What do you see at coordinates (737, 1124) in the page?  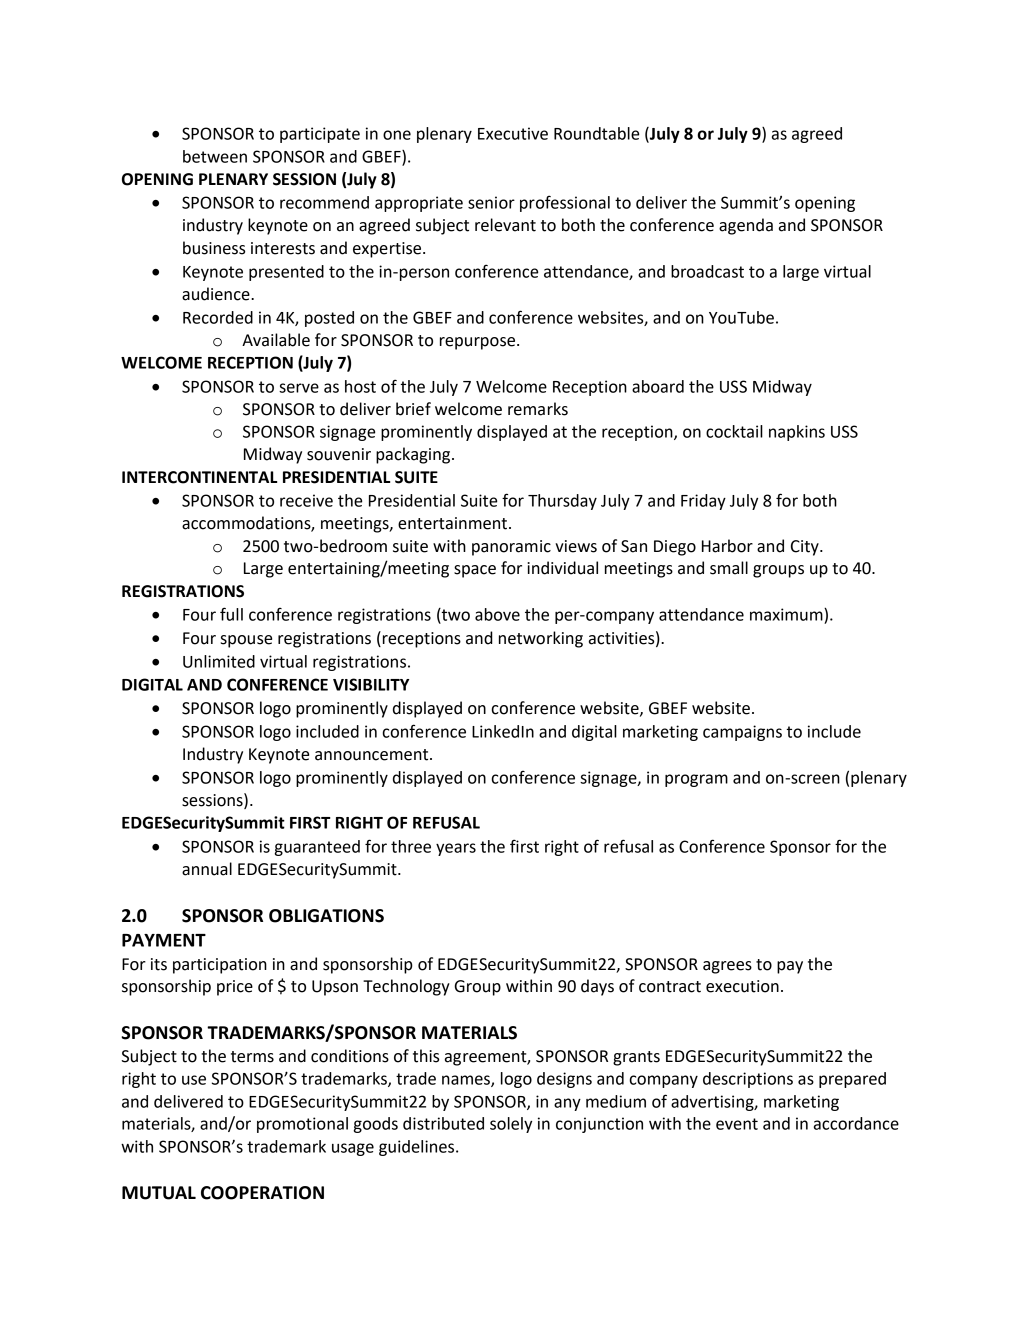 I see `event` at bounding box center [737, 1124].
